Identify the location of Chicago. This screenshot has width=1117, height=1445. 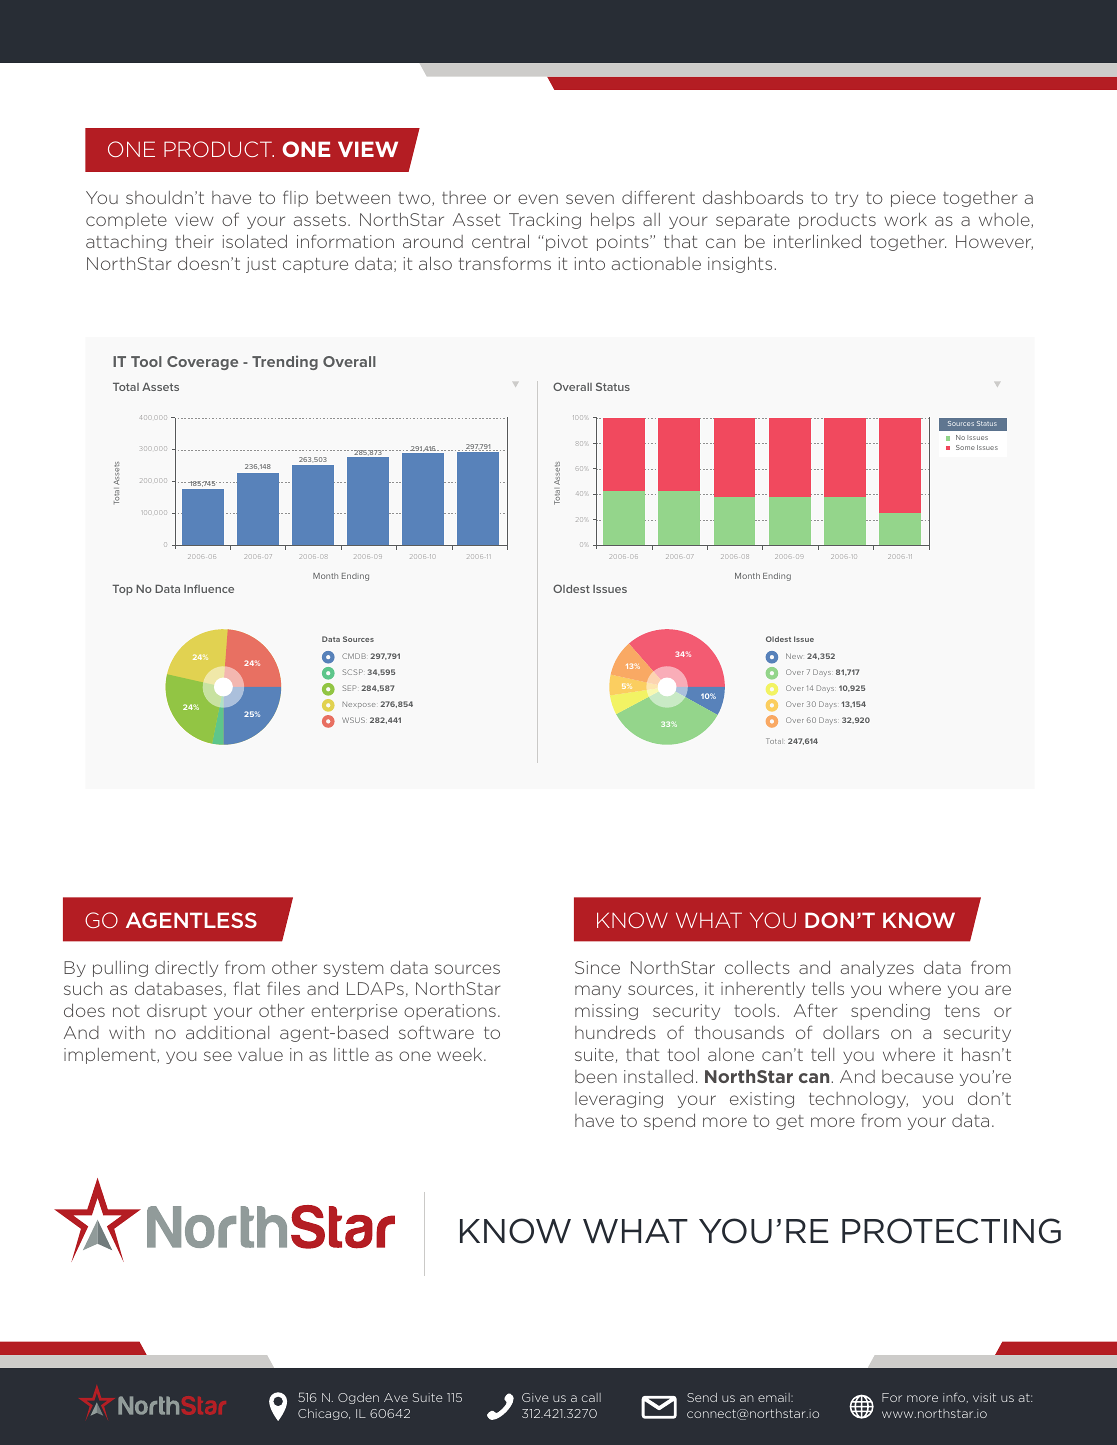
(324, 1414).
